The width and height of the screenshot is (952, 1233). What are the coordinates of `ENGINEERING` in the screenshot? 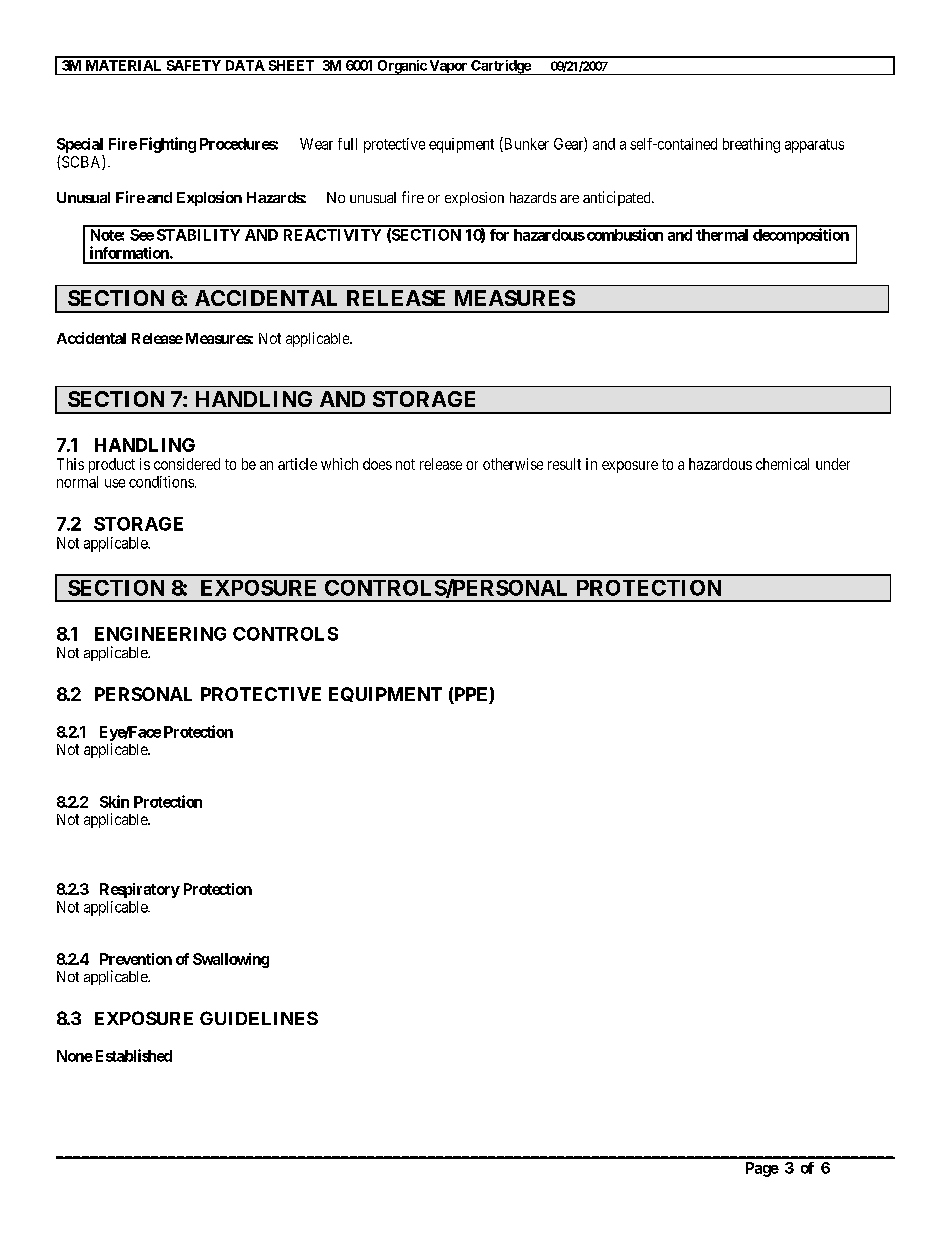 It's located at (160, 634).
